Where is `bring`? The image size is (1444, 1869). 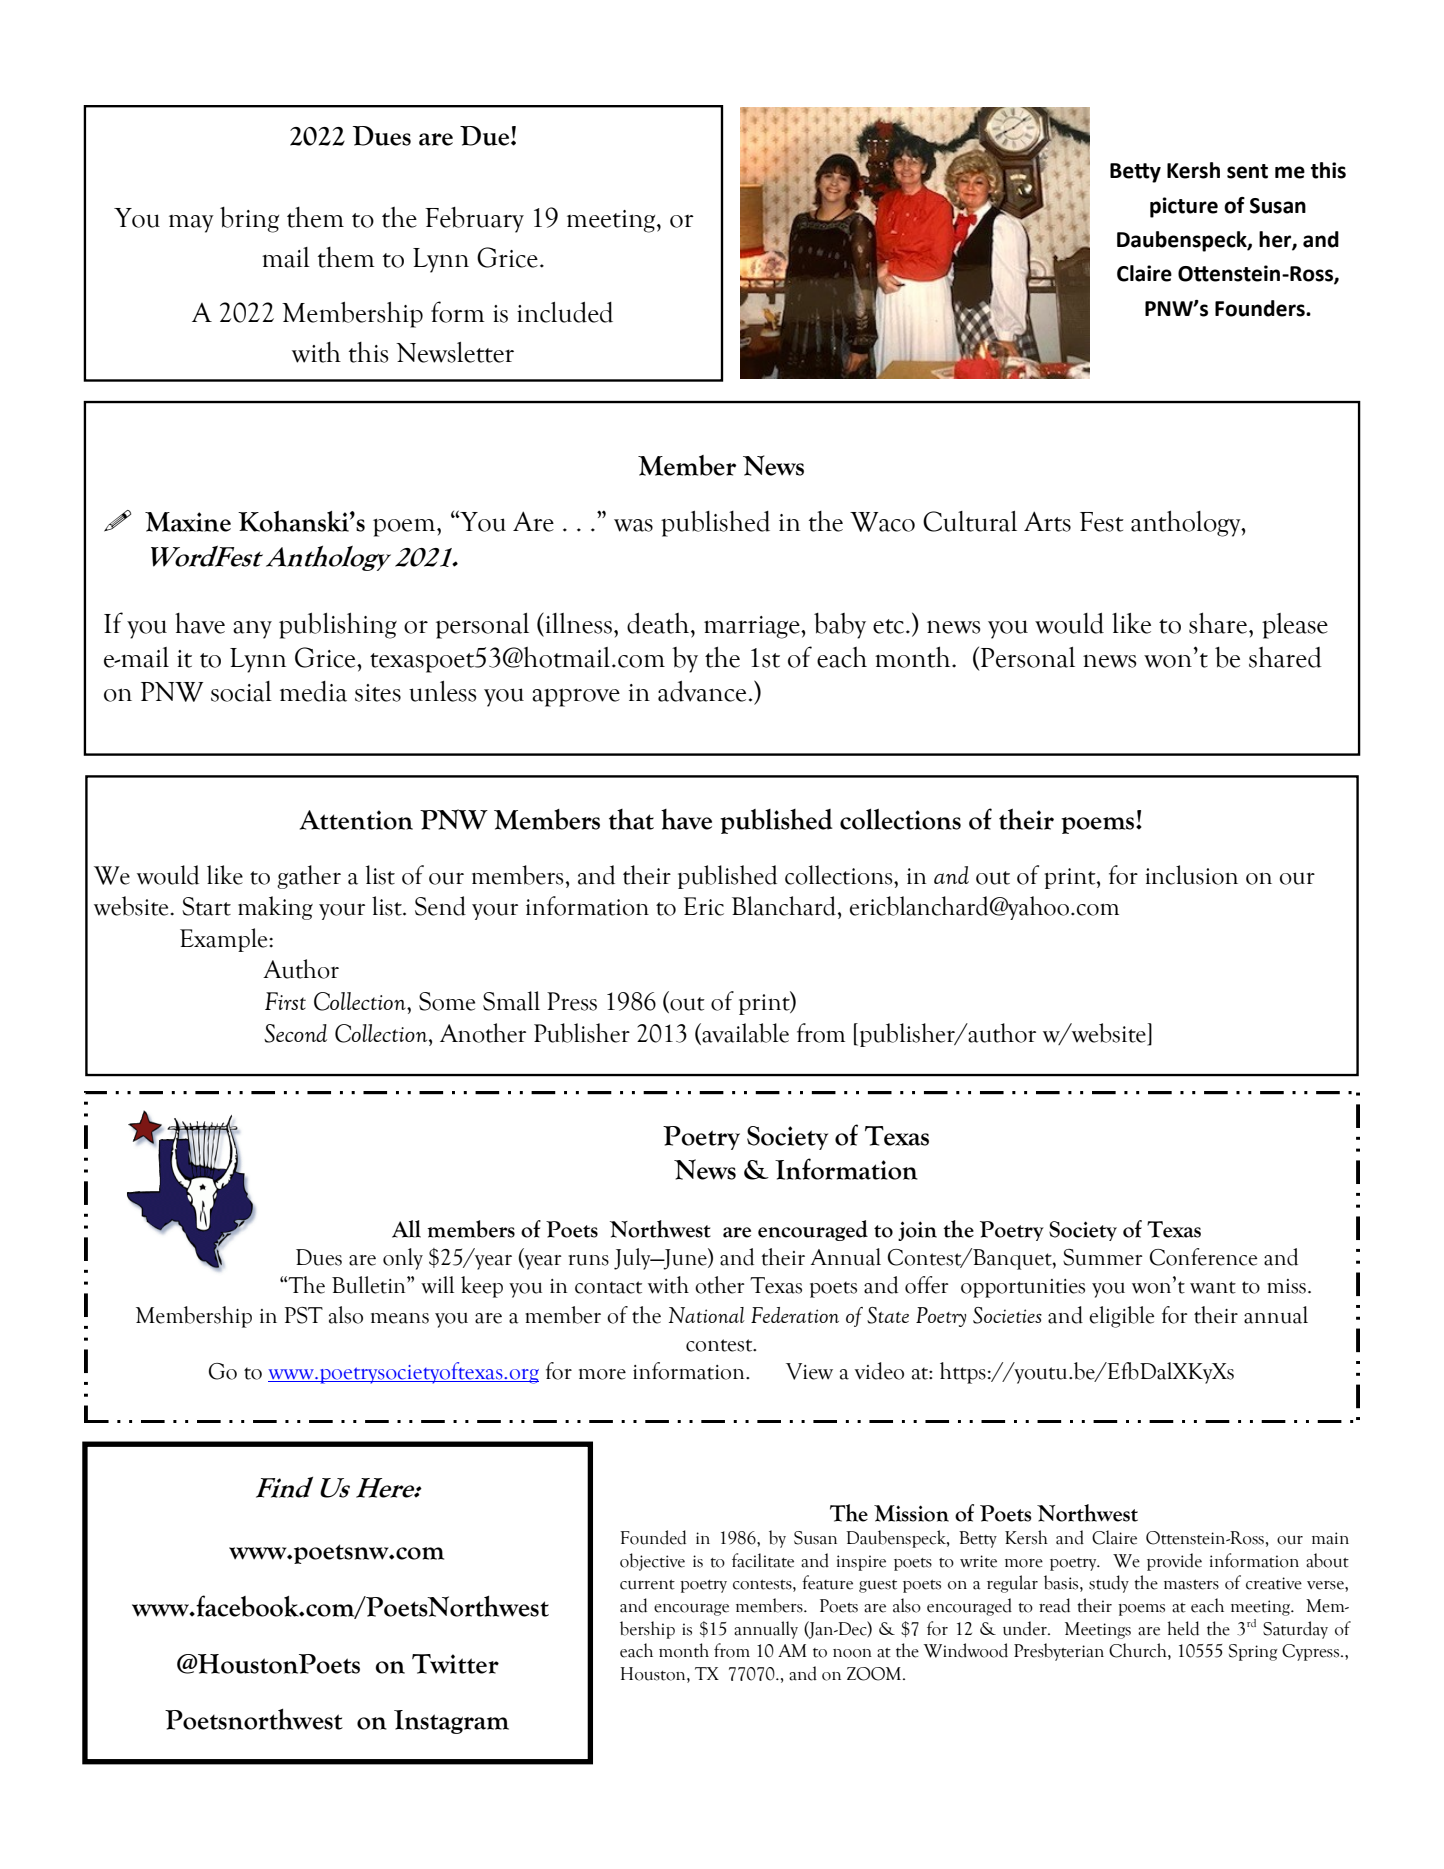
bring is located at coordinates (249, 220).
